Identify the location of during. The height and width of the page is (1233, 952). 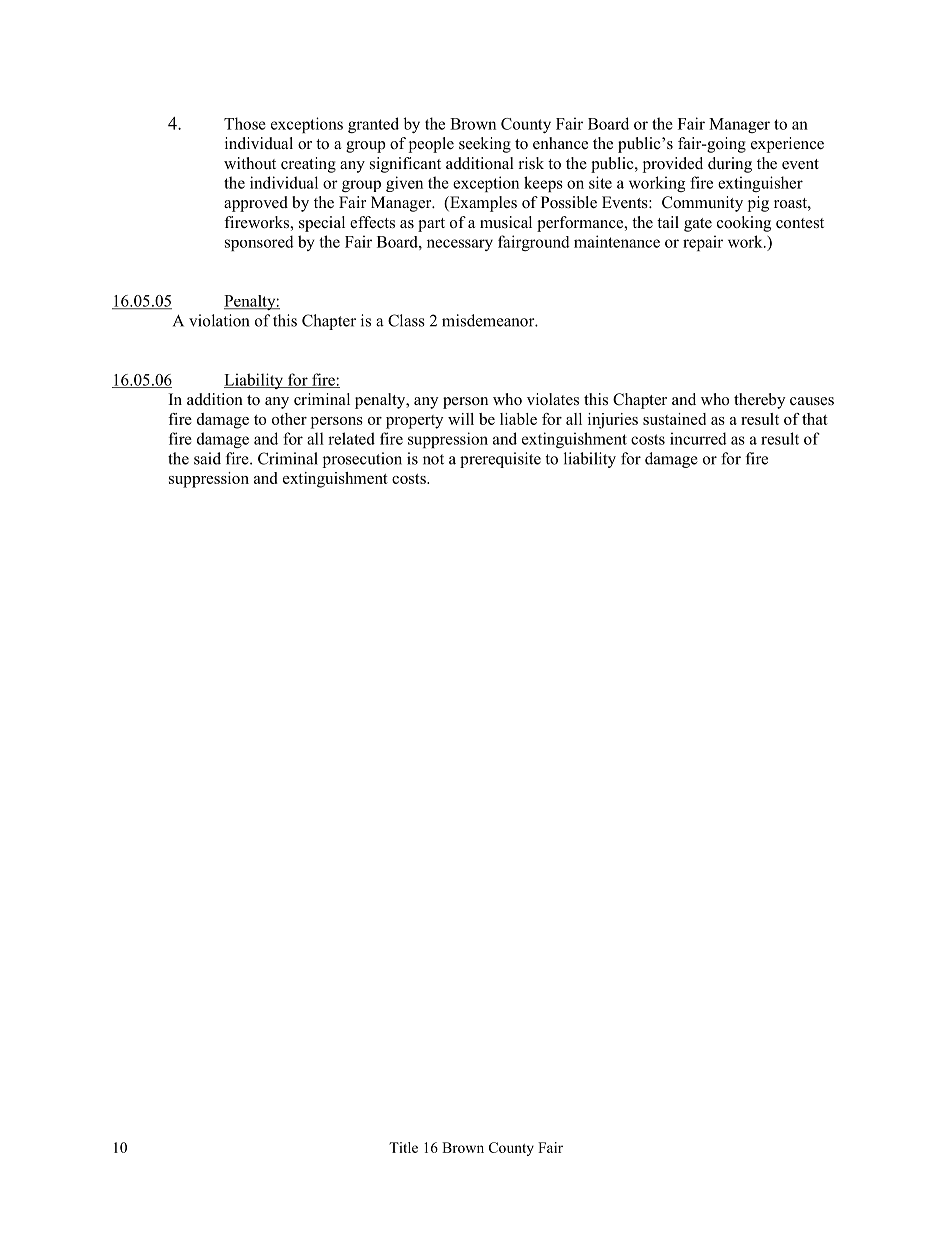
(730, 165).
